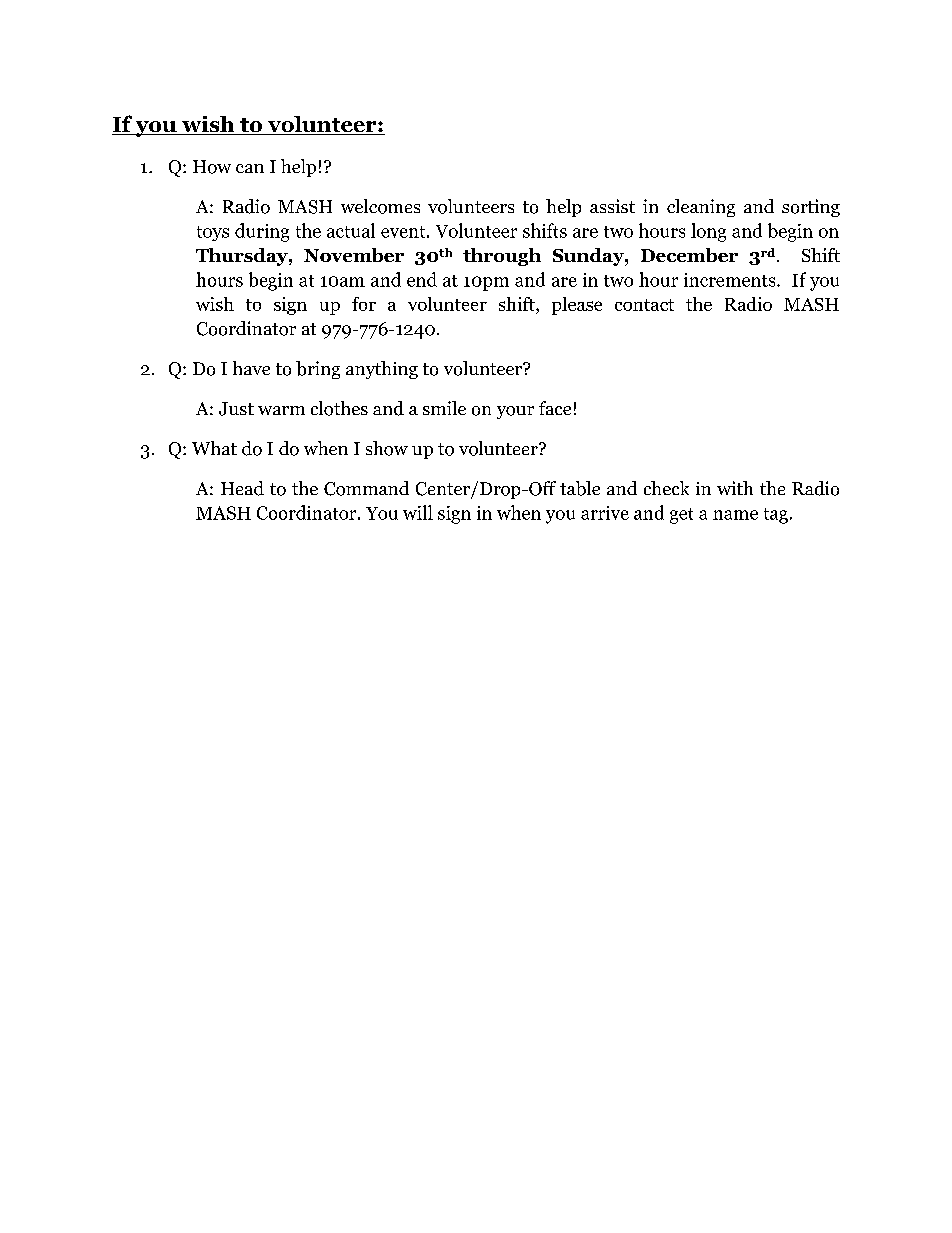 The image size is (952, 1233). I want to click on through, so click(502, 257).
